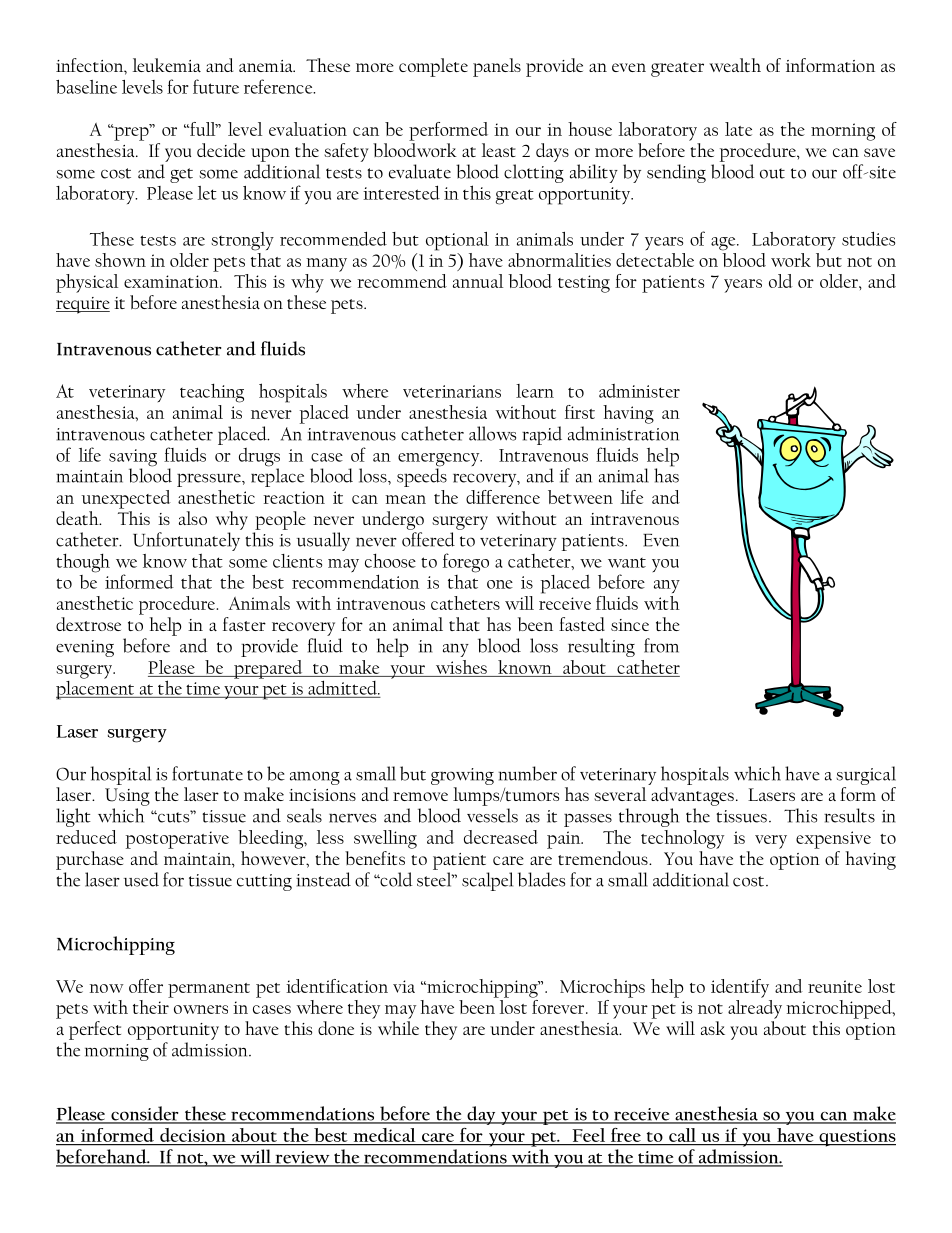 This screenshot has width=952, height=1233. What do you see at coordinates (627, 563) in the screenshot?
I see `want` at bounding box center [627, 563].
